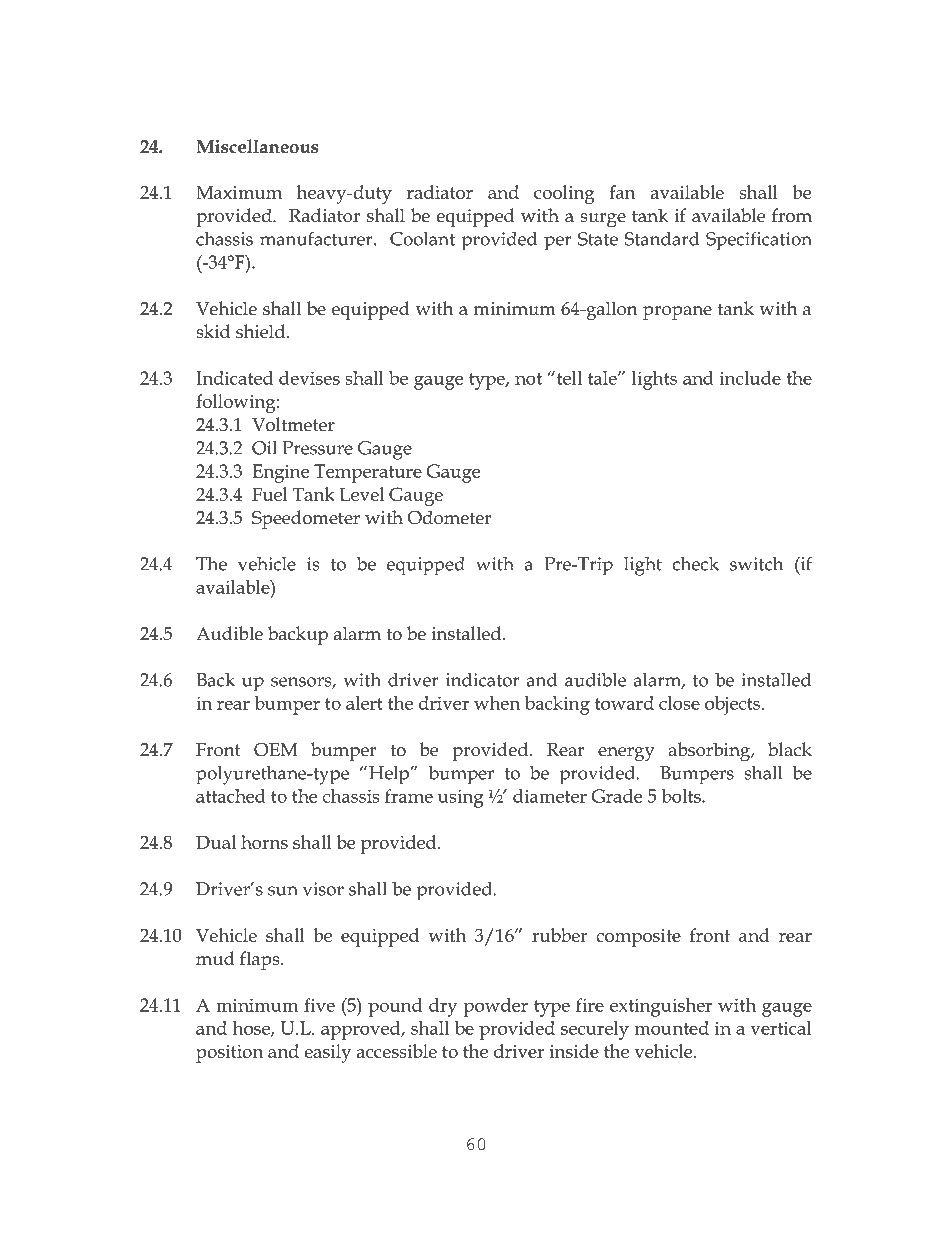 The width and height of the image is (952, 1233). What do you see at coordinates (792, 215) in the image?
I see `from` at bounding box center [792, 215].
